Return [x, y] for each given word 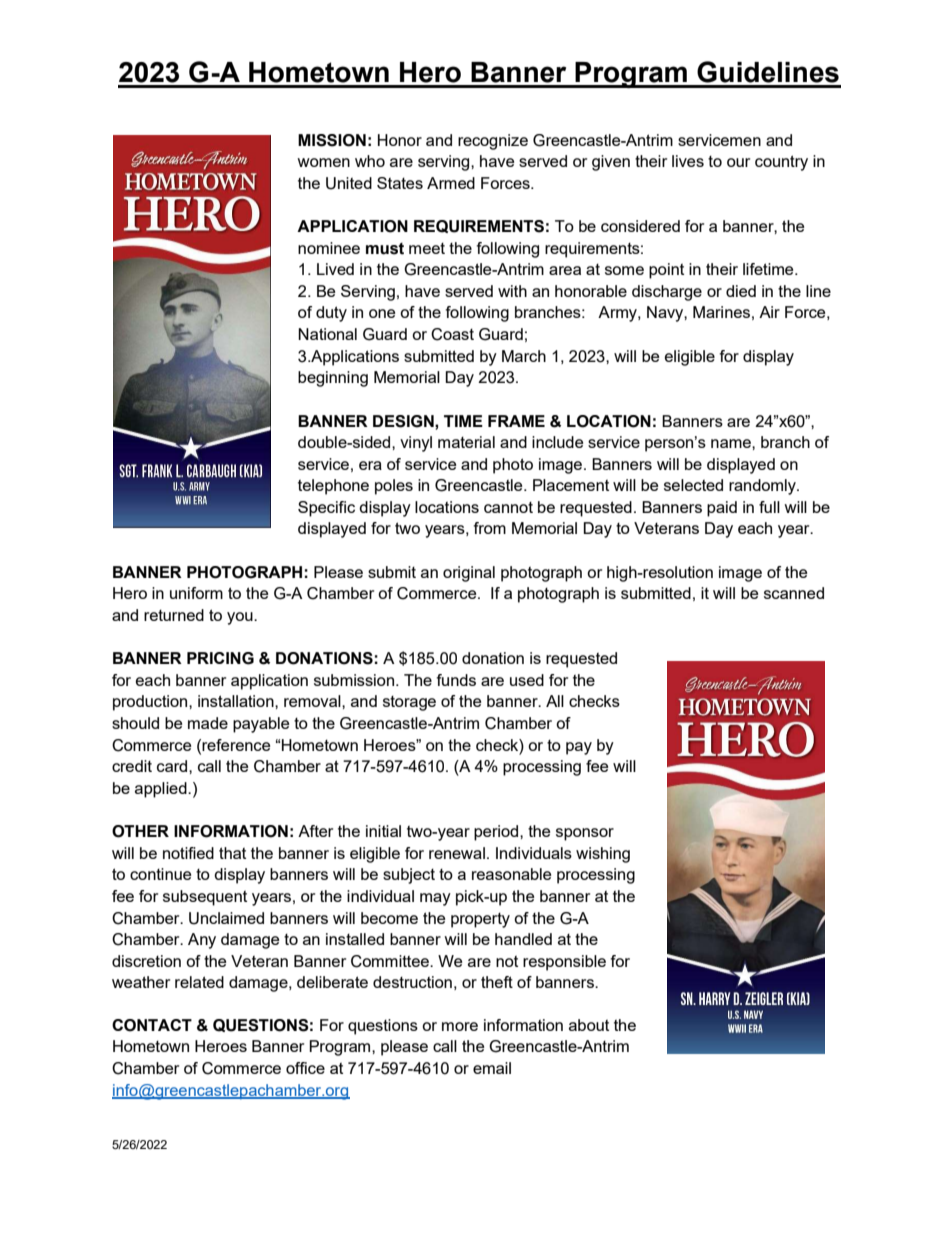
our [738, 162]
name [732, 443]
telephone [333, 487]
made [208, 723]
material [466, 442]
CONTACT [152, 1025]
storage [409, 703]
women [323, 162]
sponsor [585, 834]
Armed [451, 183]
